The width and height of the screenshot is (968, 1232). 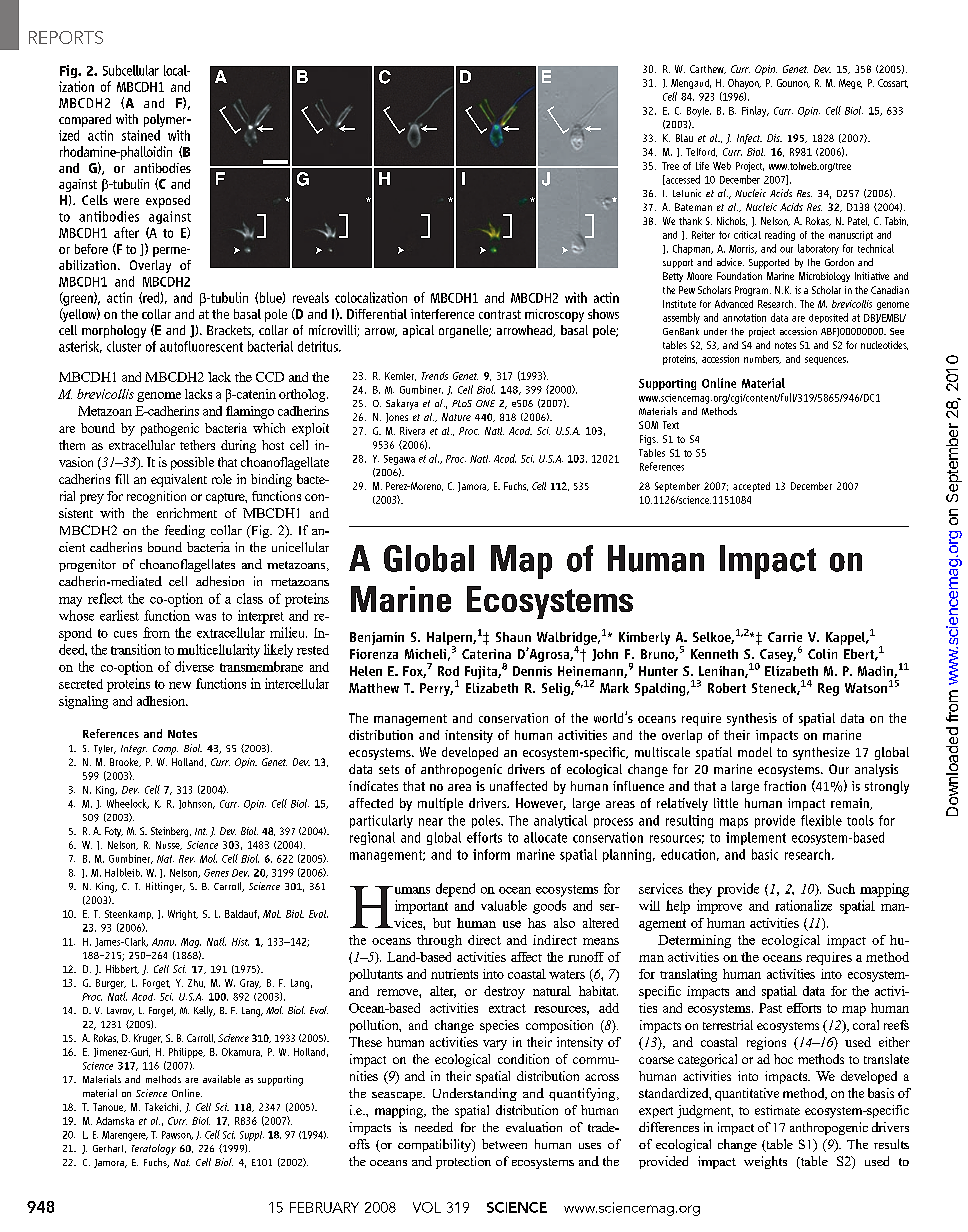 What do you see at coordinates (141, 135) in the screenshot?
I see `stained` at bounding box center [141, 135].
